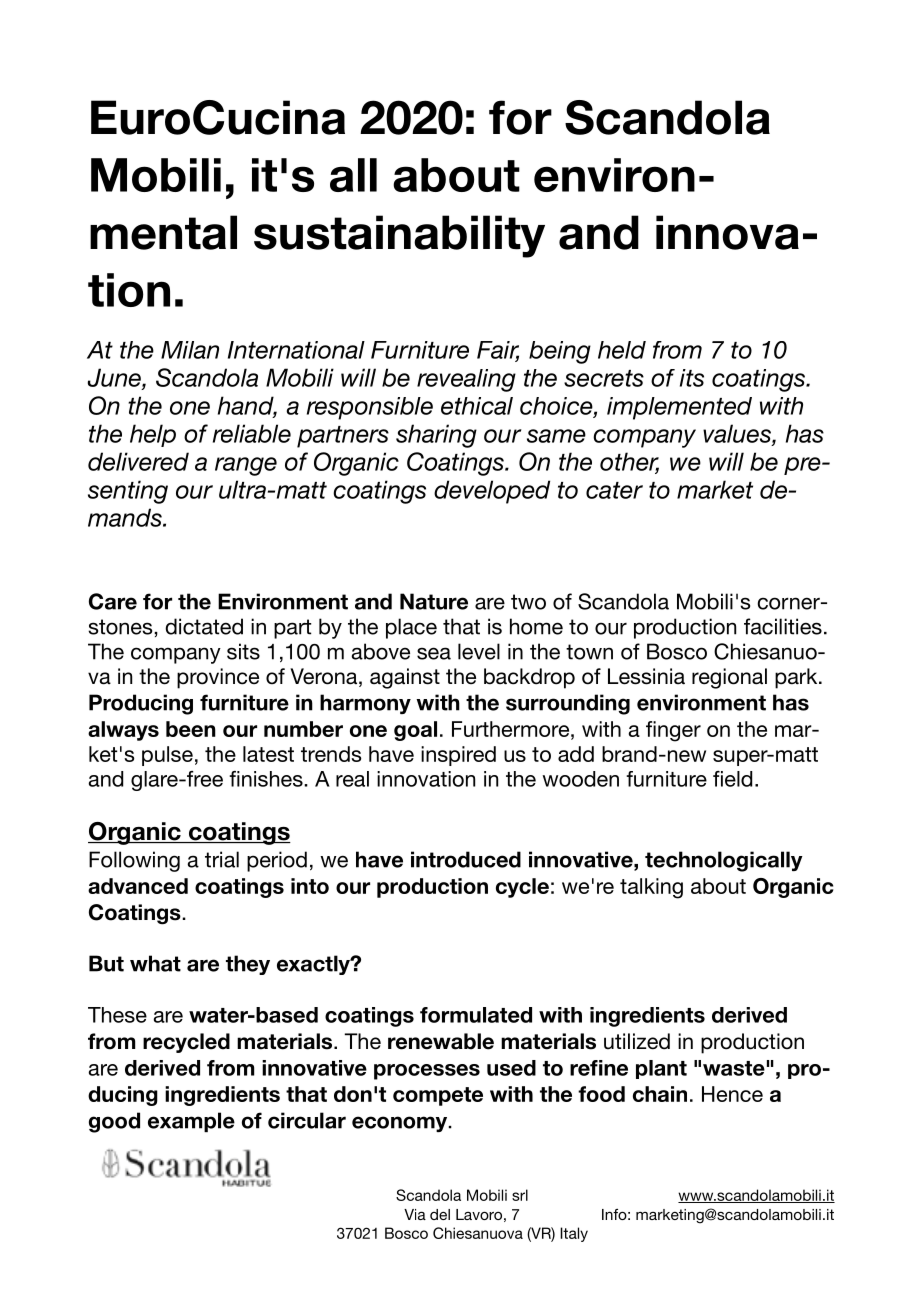 The image size is (924, 1308). I want to click on Nature, so click(434, 601).
